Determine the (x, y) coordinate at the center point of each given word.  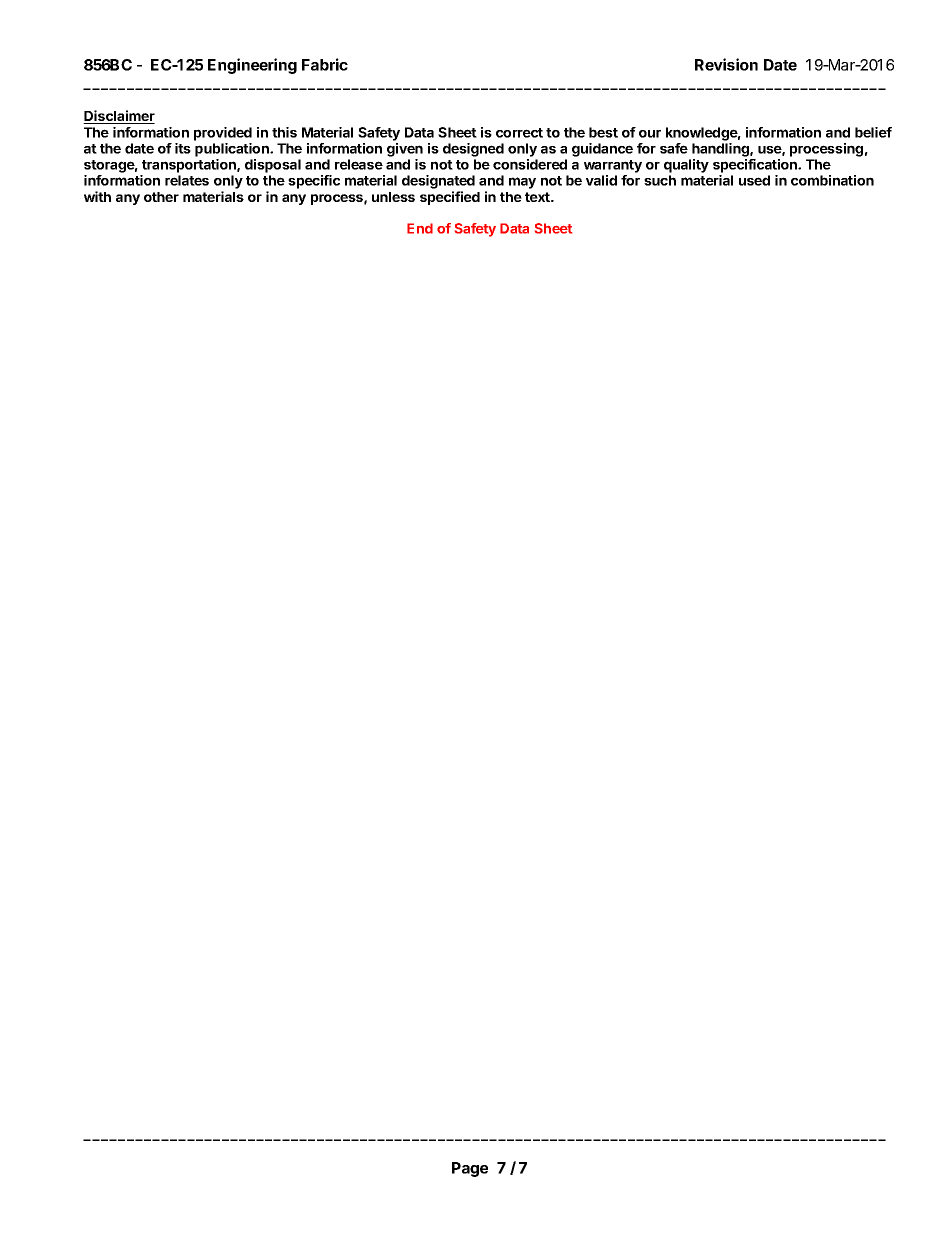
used (754, 180)
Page (470, 1169)
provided (223, 134)
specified (450, 198)
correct (519, 133)
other (161, 197)
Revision (726, 64)
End (420, 228)
